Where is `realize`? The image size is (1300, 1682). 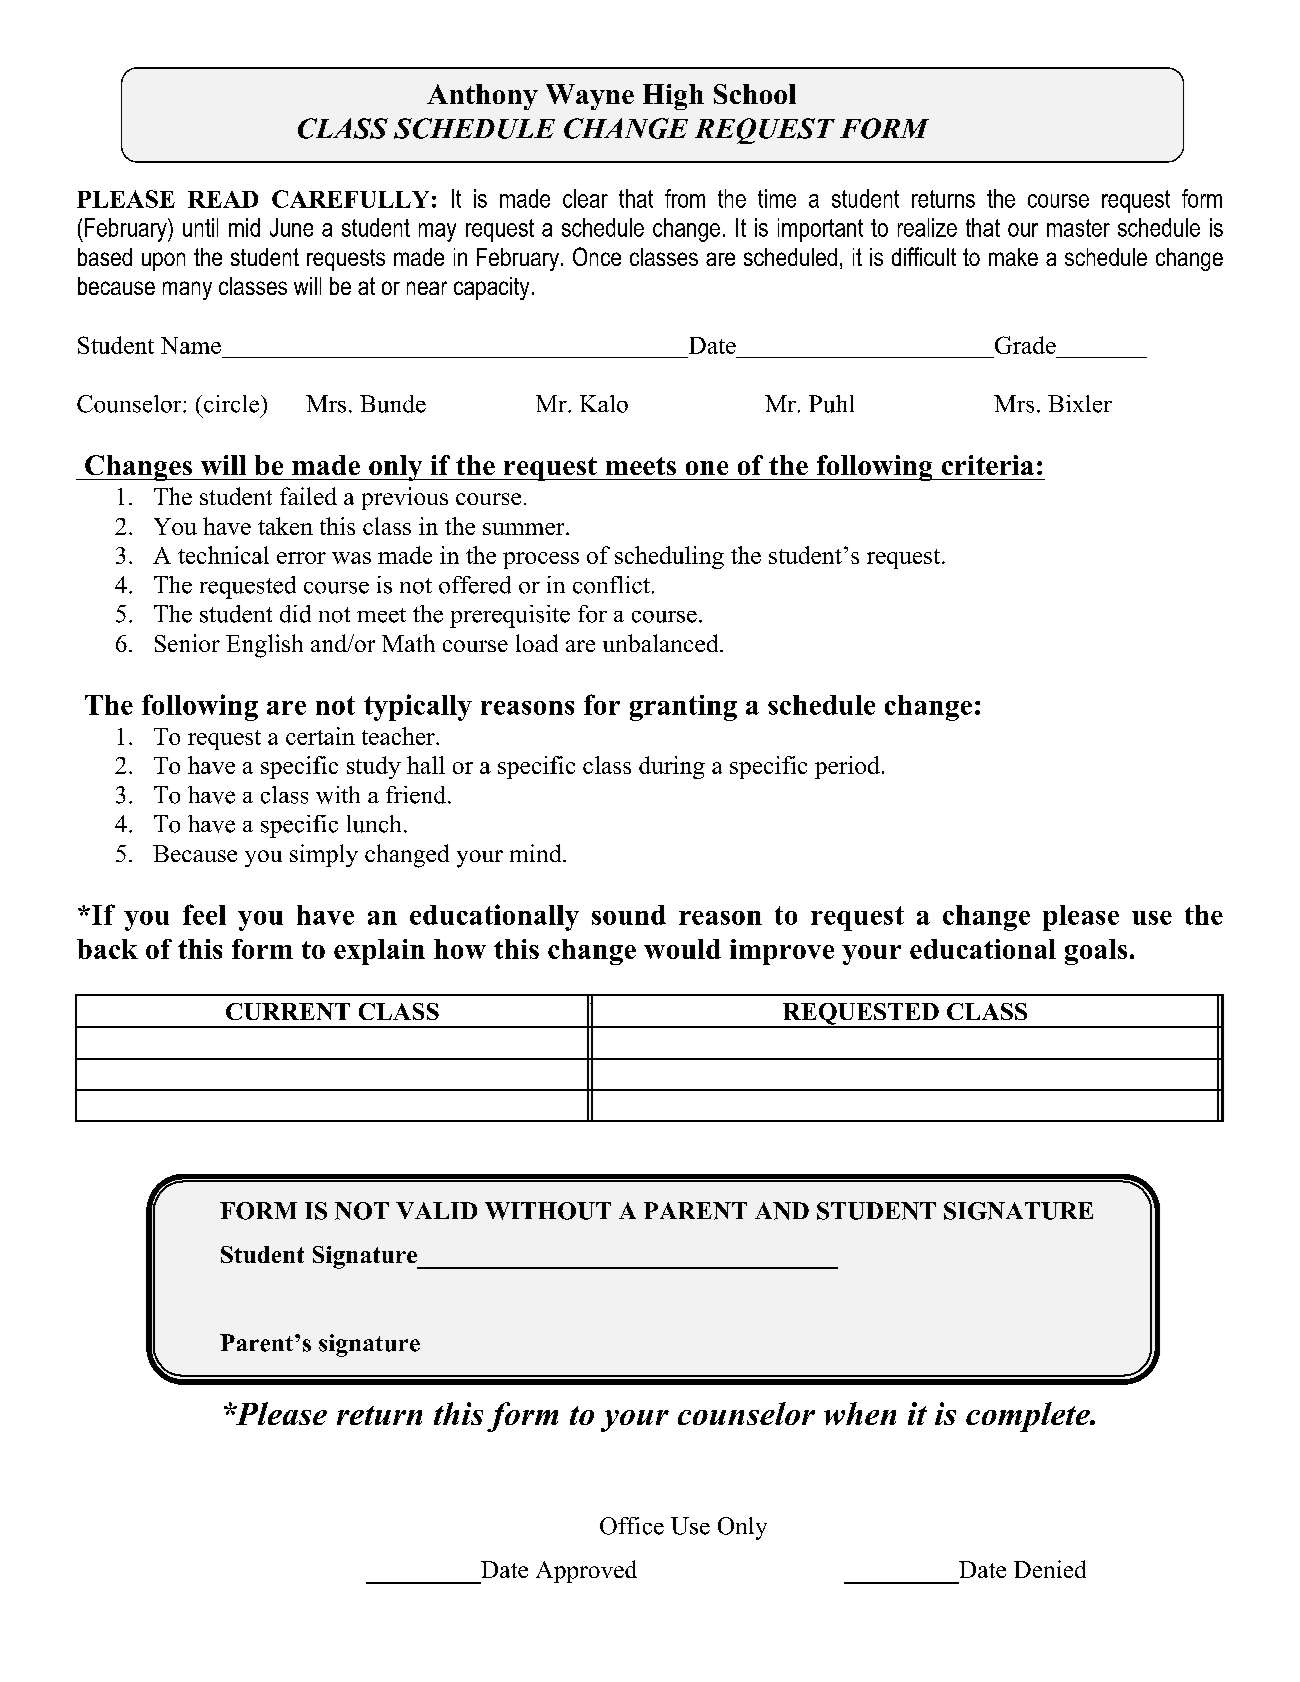
realize is located at coordinates (927, 227).
